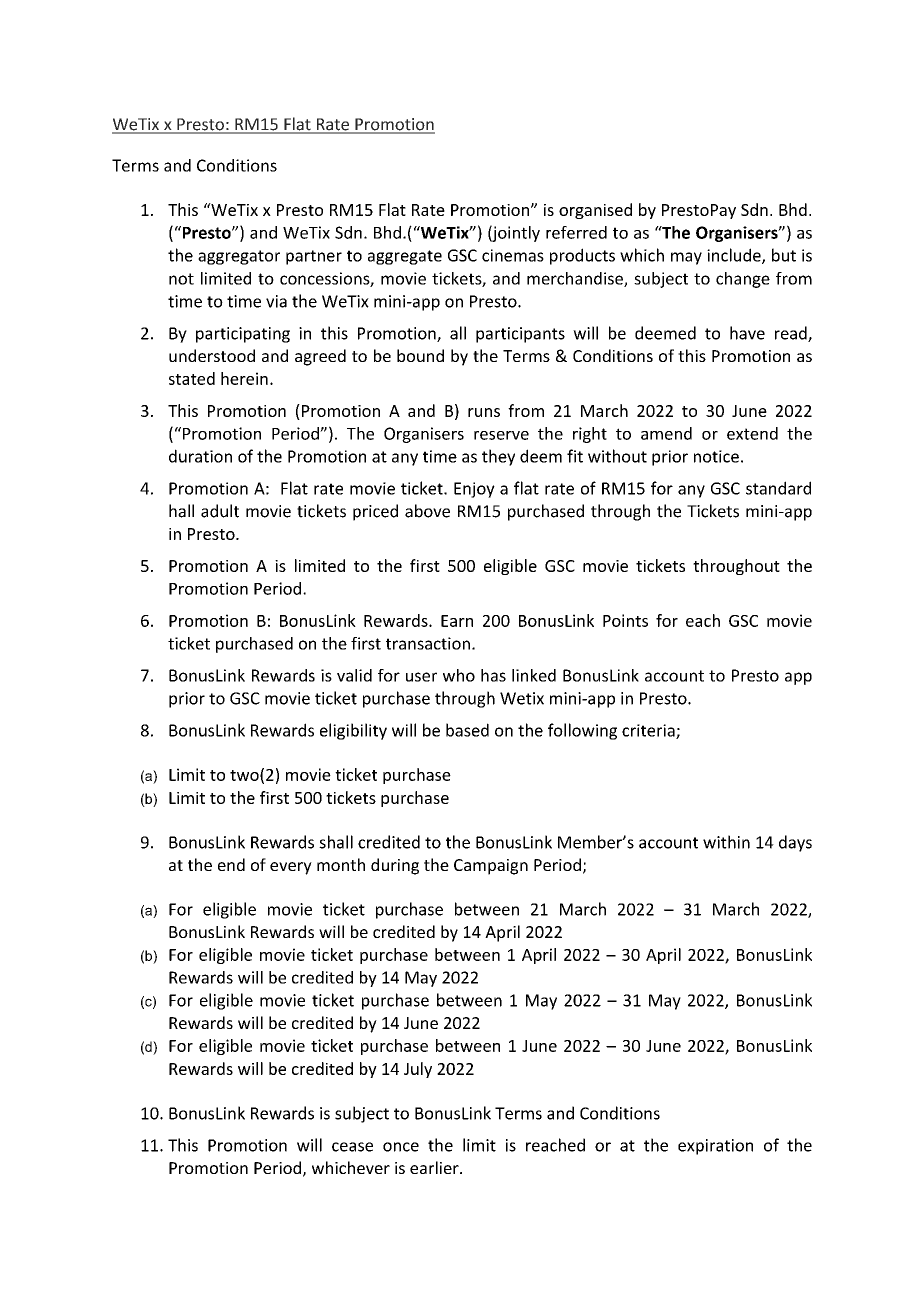 The height and width of the image is (1308, 924). What do you see at coordinates (576, 232) in the image?
I see `referred` at bounding box center [576, 232].
